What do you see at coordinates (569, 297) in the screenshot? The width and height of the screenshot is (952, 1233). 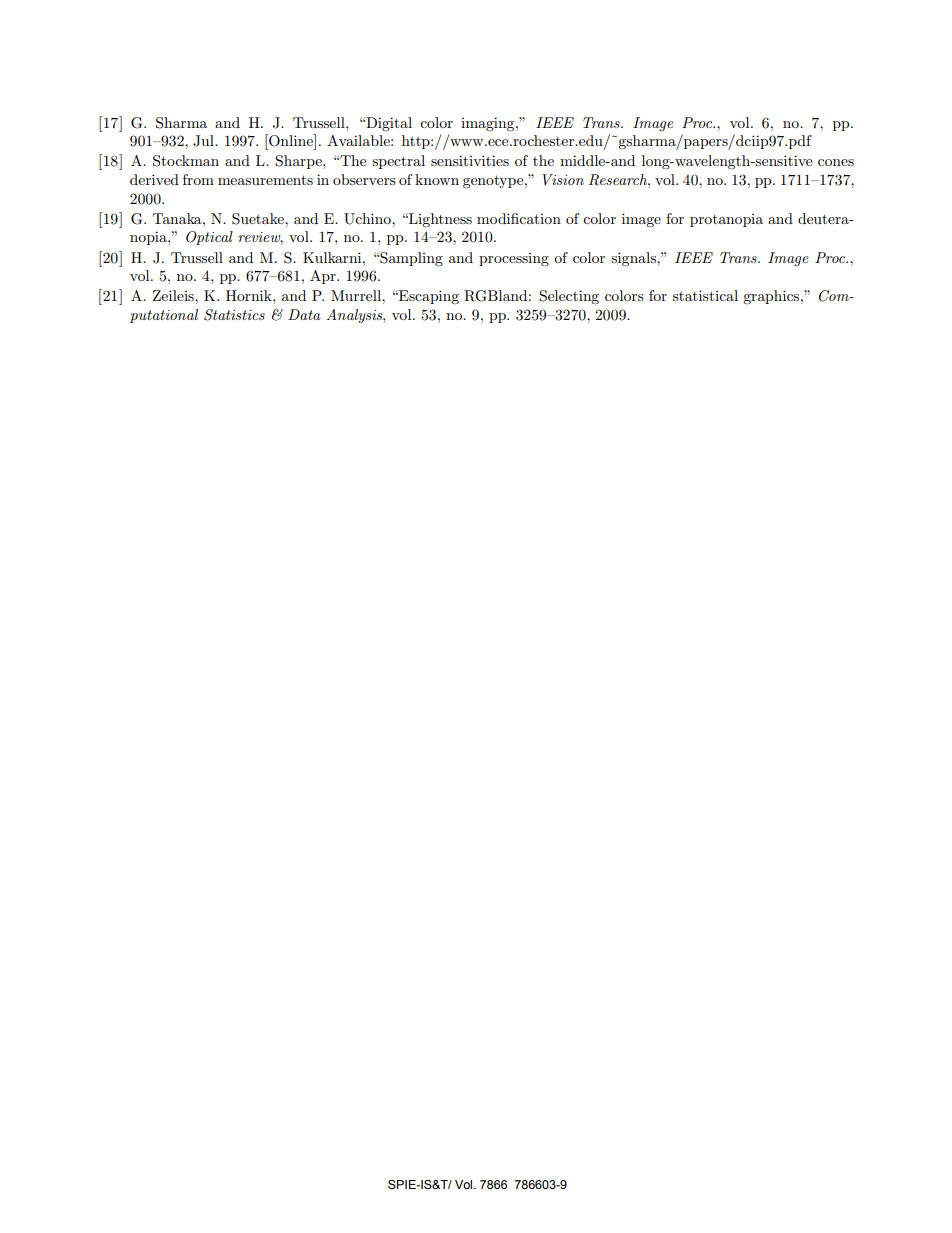 I see `Selecting` at bounding box center [569, 297].
